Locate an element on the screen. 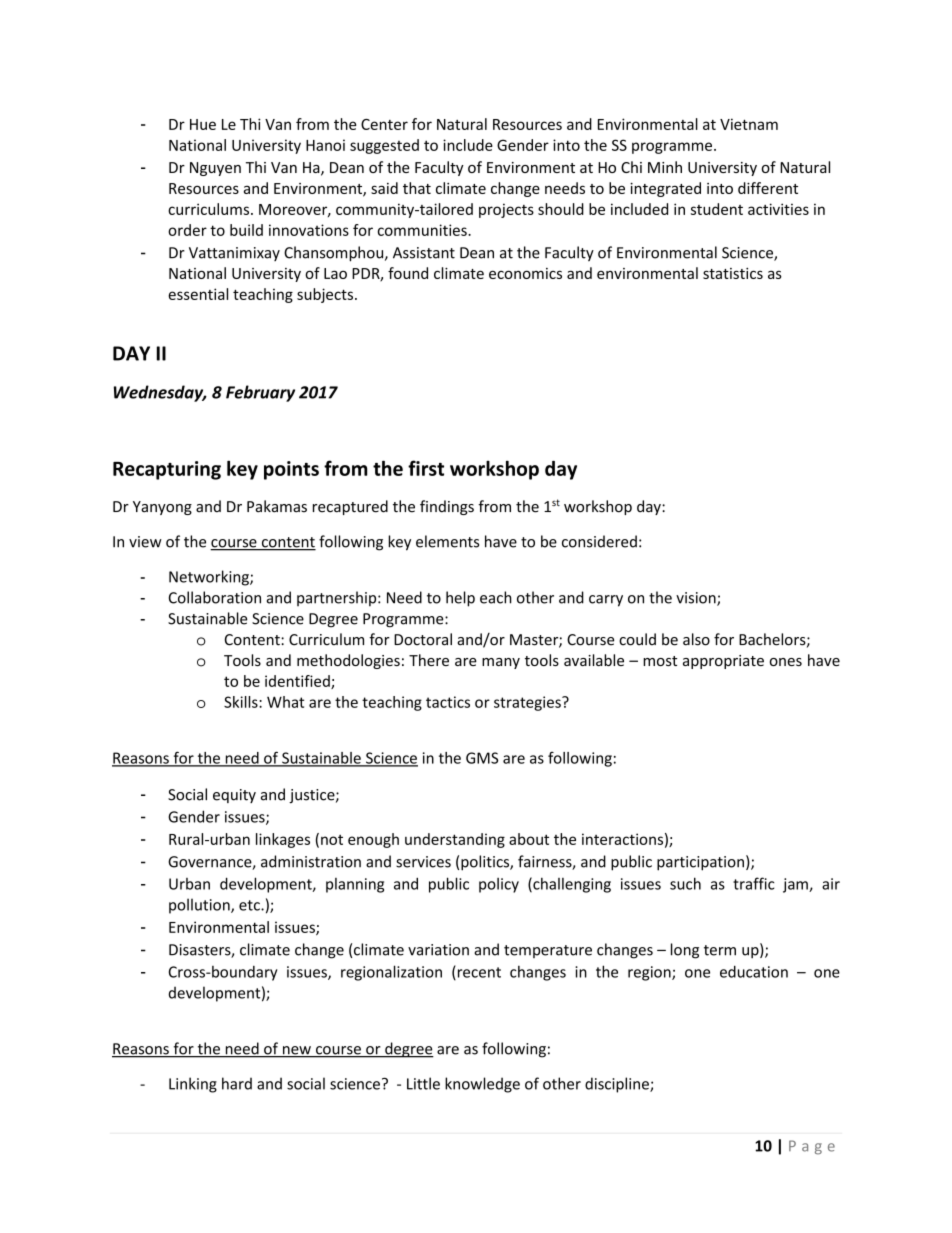 This screenshot has height=1233, width=952. that is located at coordinates (417, 188).
